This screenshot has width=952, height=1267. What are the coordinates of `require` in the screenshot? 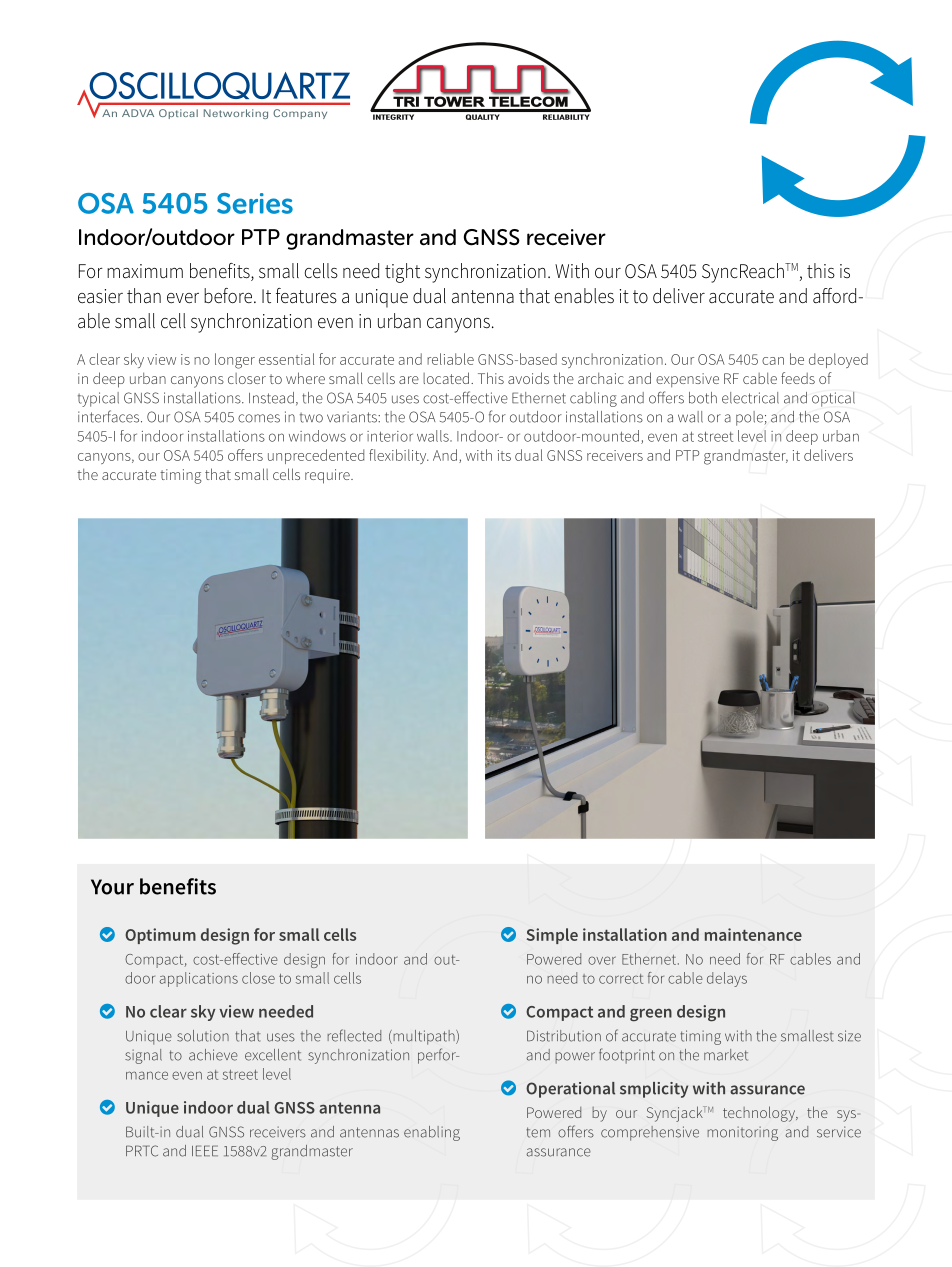 It's located at (328, 476).
